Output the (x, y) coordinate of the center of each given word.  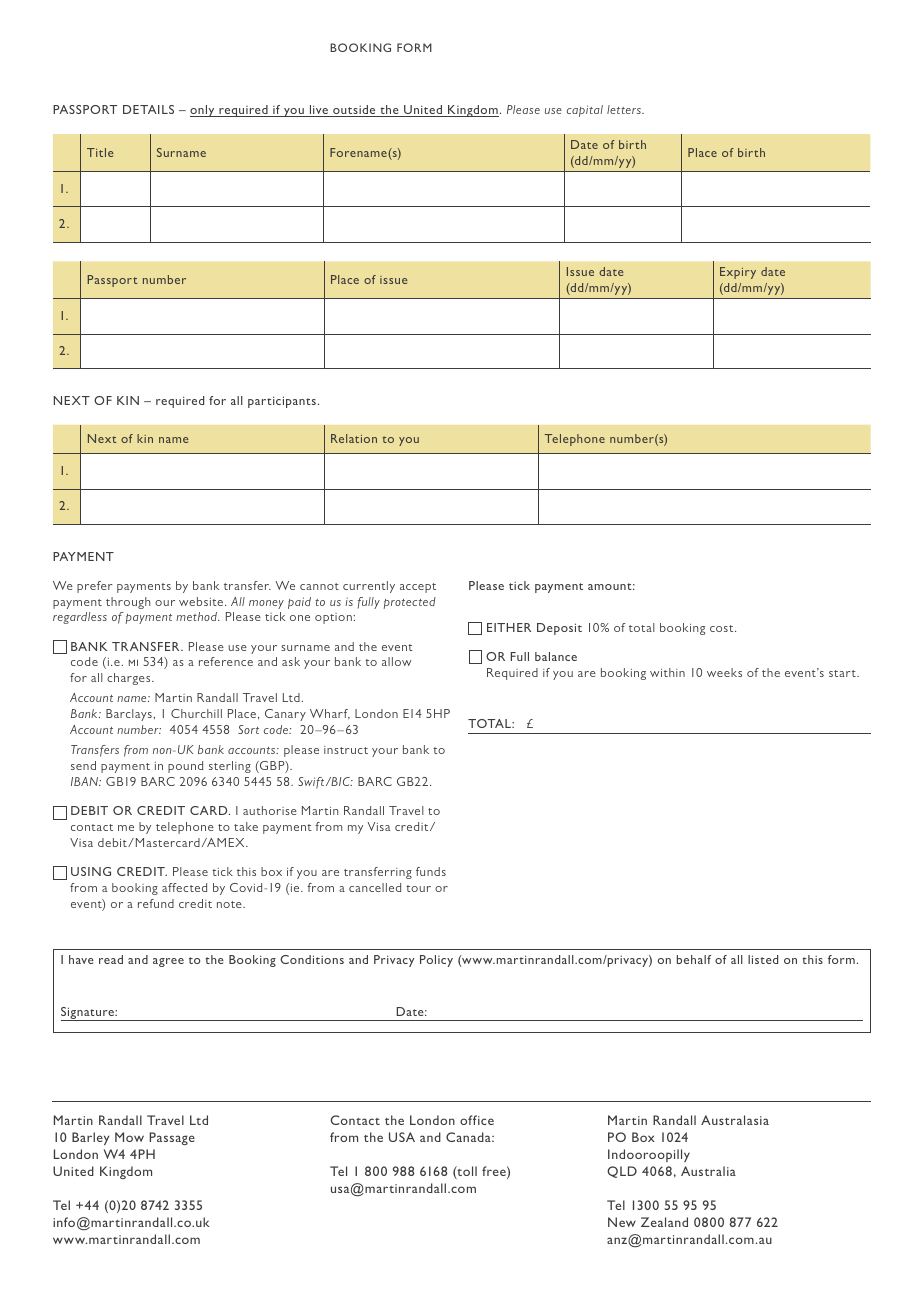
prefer (95, 587)
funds (431, 871)
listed (763, 959)
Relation (354, 438)
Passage (172, 1138)
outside (354, 111)
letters (625, 109)
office (477, 1120)
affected (184, 887)
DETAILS (148, 109)
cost (723, 628)
